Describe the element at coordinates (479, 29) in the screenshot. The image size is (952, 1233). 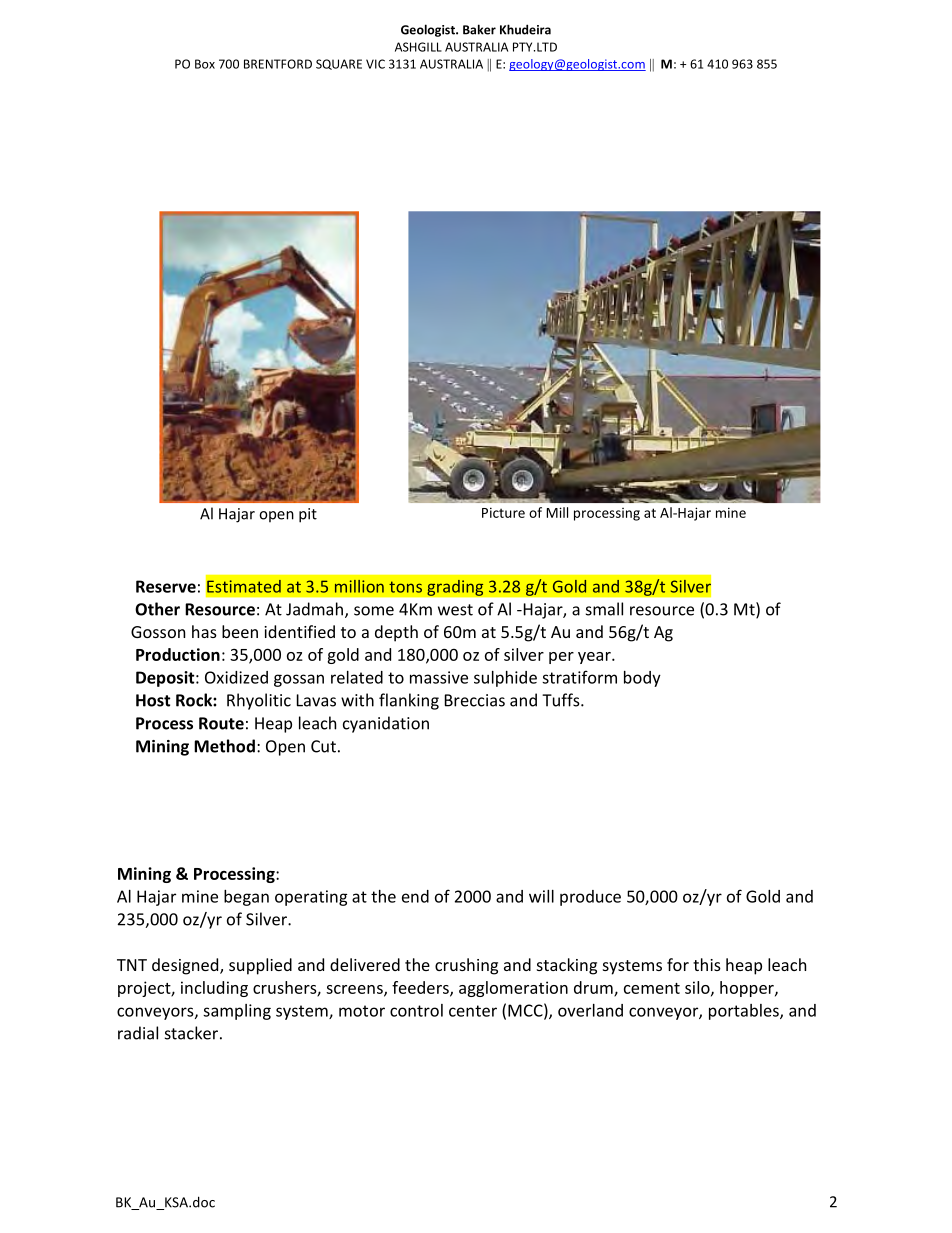
I see `Baker` at that location.
